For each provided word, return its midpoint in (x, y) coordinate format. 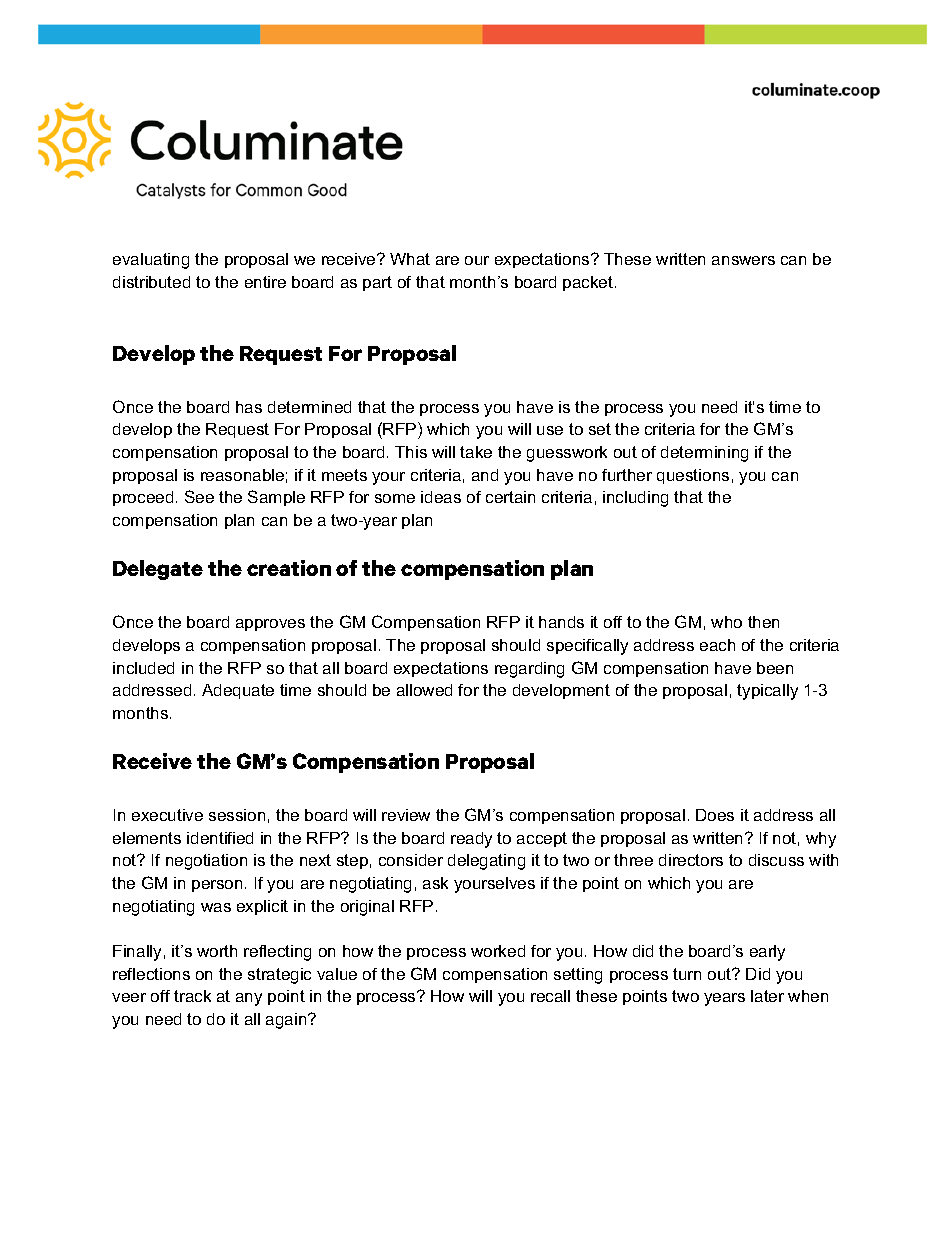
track (192, 996)
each (717, 645)
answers (743, 260)
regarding (529, 670)
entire (265, 282)
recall (550, 996)
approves (270, 625)
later (767, 996)
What (410, 259)
